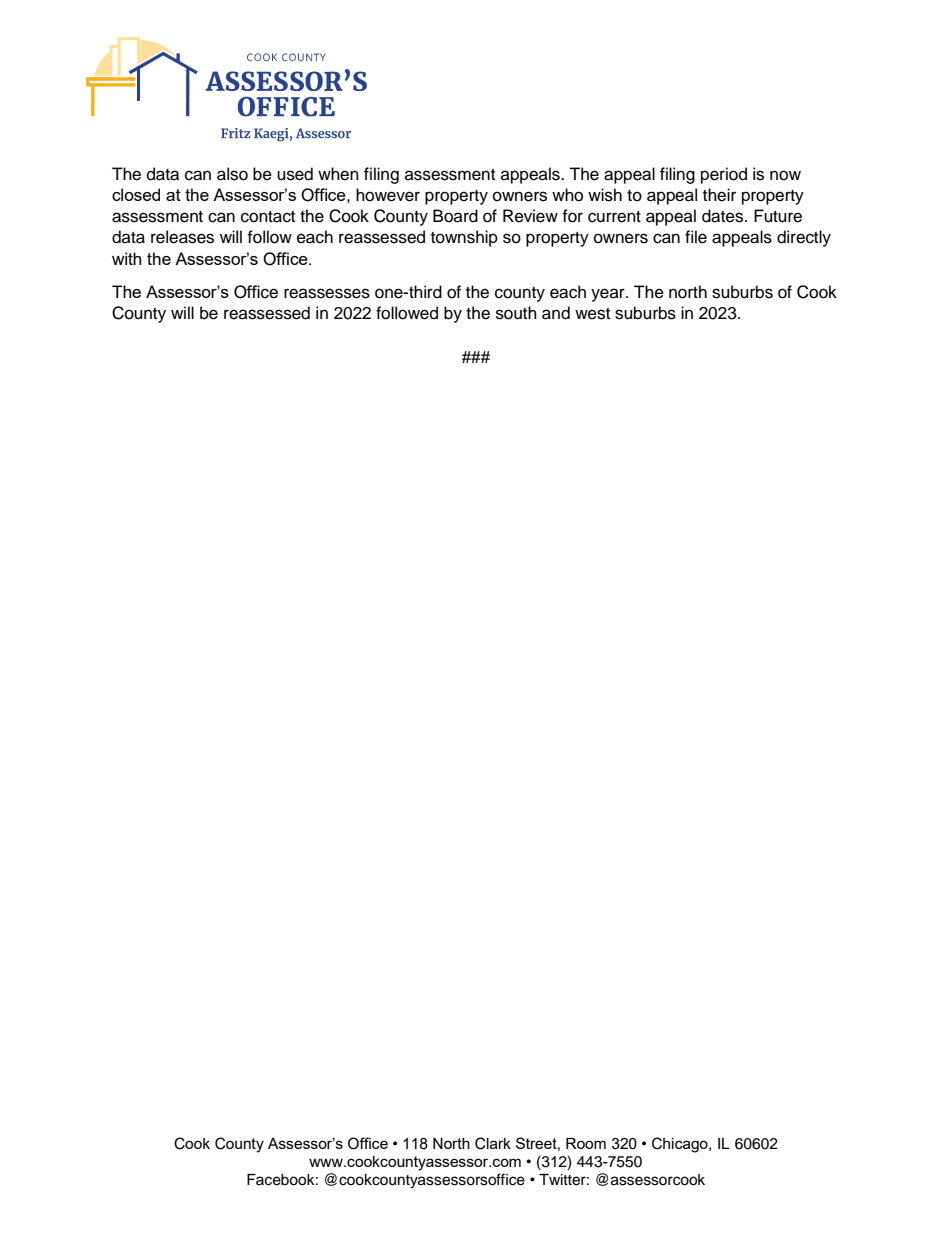 This page has width=952, height=1233. Describe the element at coordinates (126, 258) in the page. I see `with` at that location.
